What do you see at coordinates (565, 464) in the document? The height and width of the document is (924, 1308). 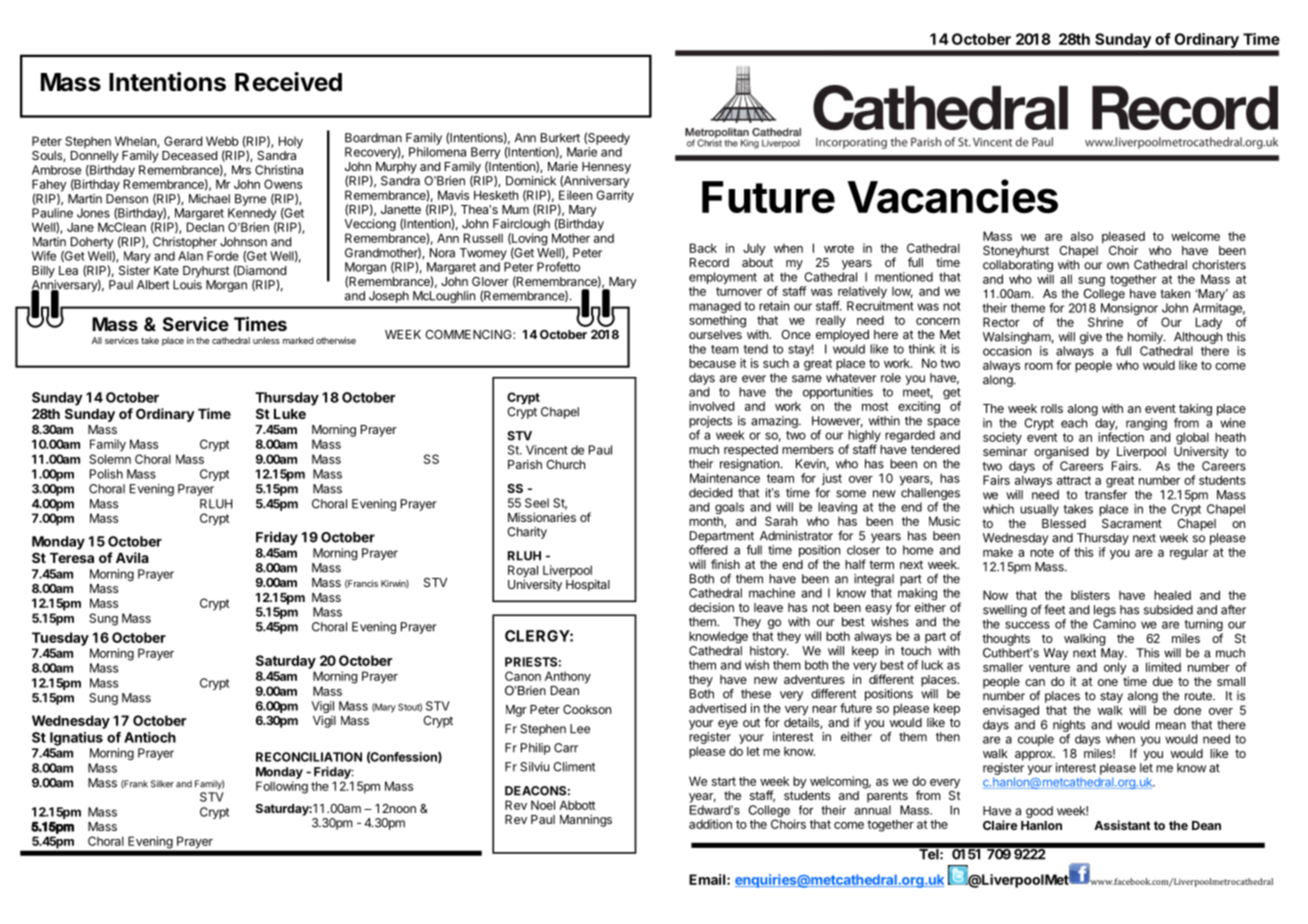 I see `Church` at bounding box center [565, 464].
